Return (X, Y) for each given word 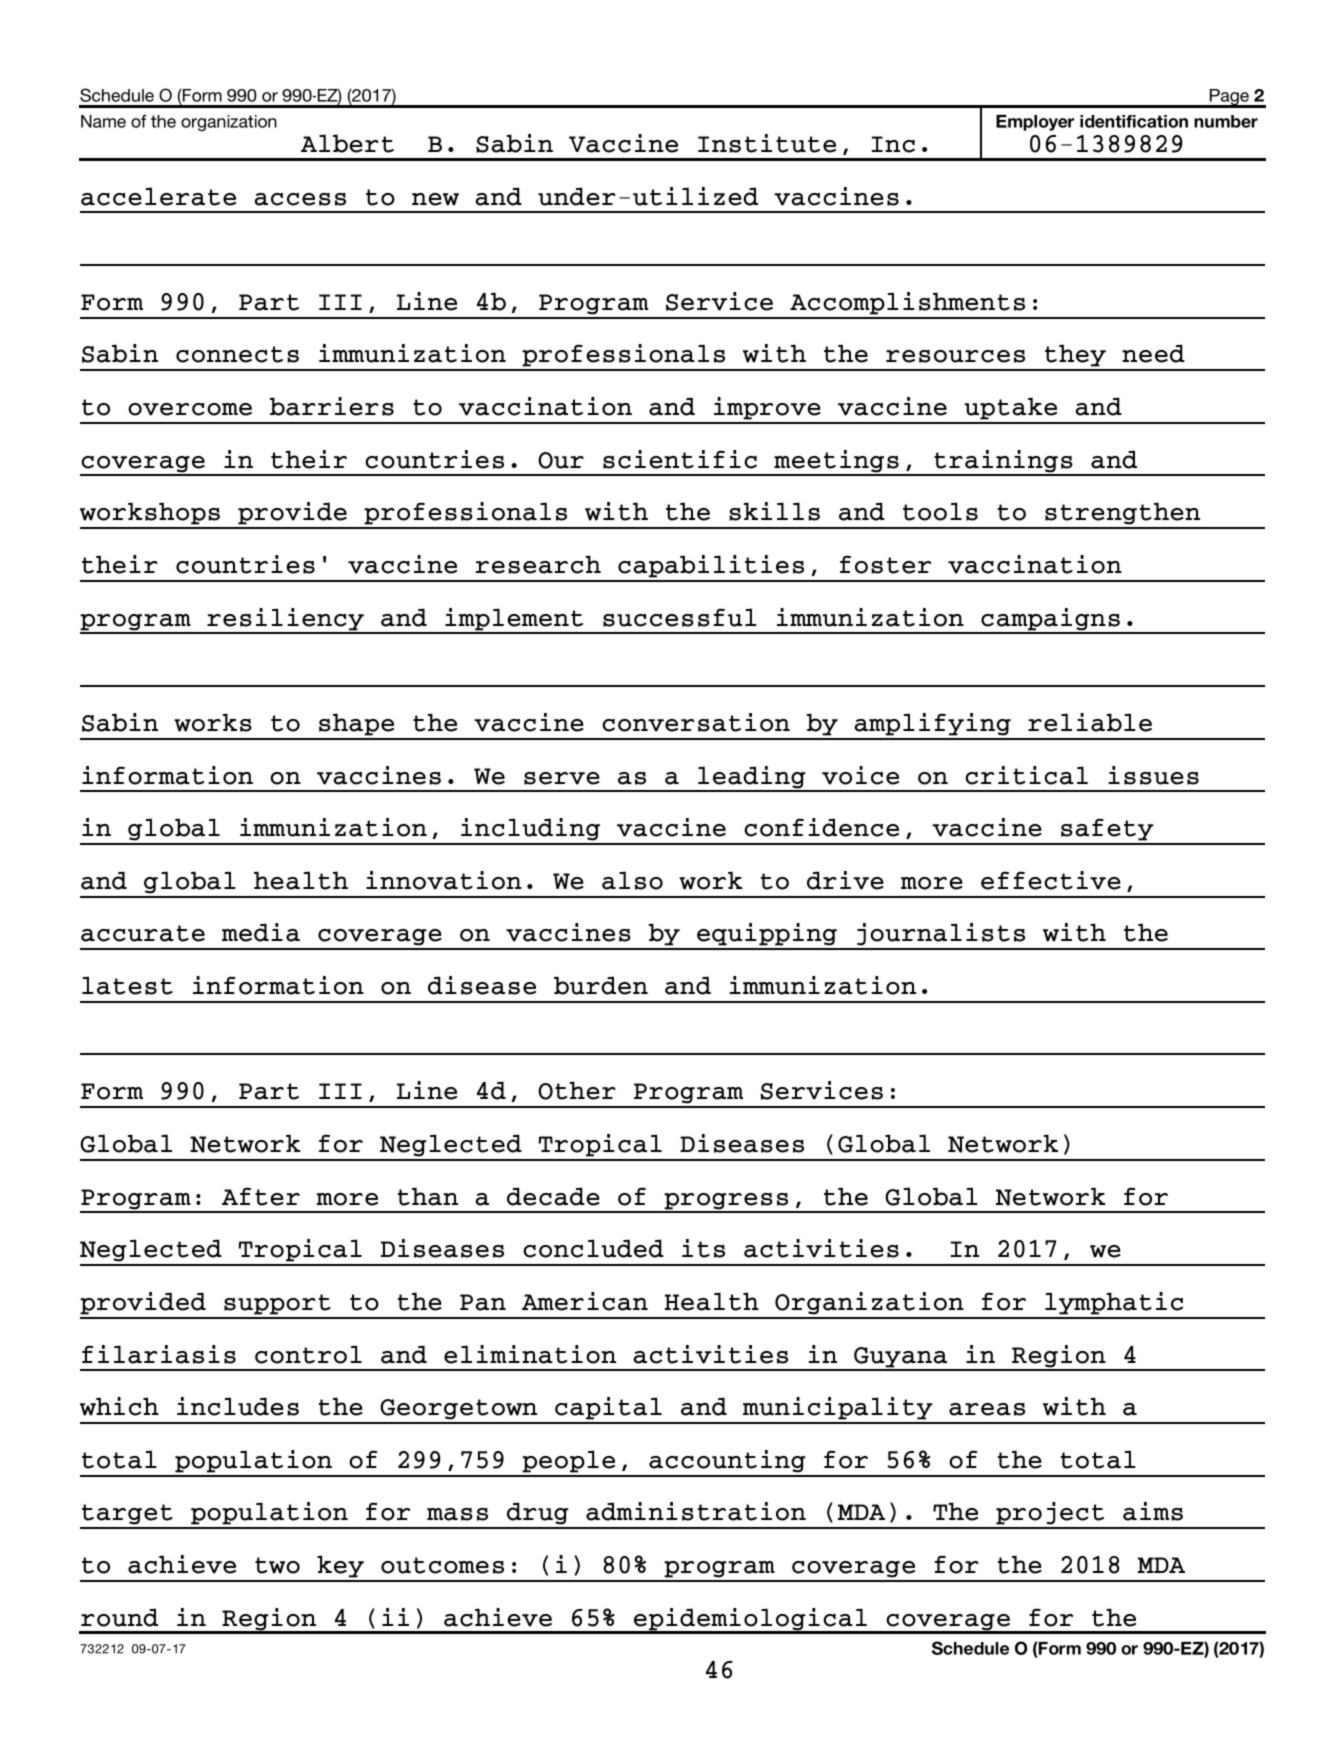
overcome (190, 409)
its (703, 1248)
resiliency (285, 620)
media (261, 932)
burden (601, 985)
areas (987, 1409)
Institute (767, 143)
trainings (1003, 462)
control (308, 1354)
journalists (941, 936)
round (119, 1617)
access (300, 199)
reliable (1090, 722)
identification (1134, 121)
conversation (696, 722)
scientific (680, 459)
